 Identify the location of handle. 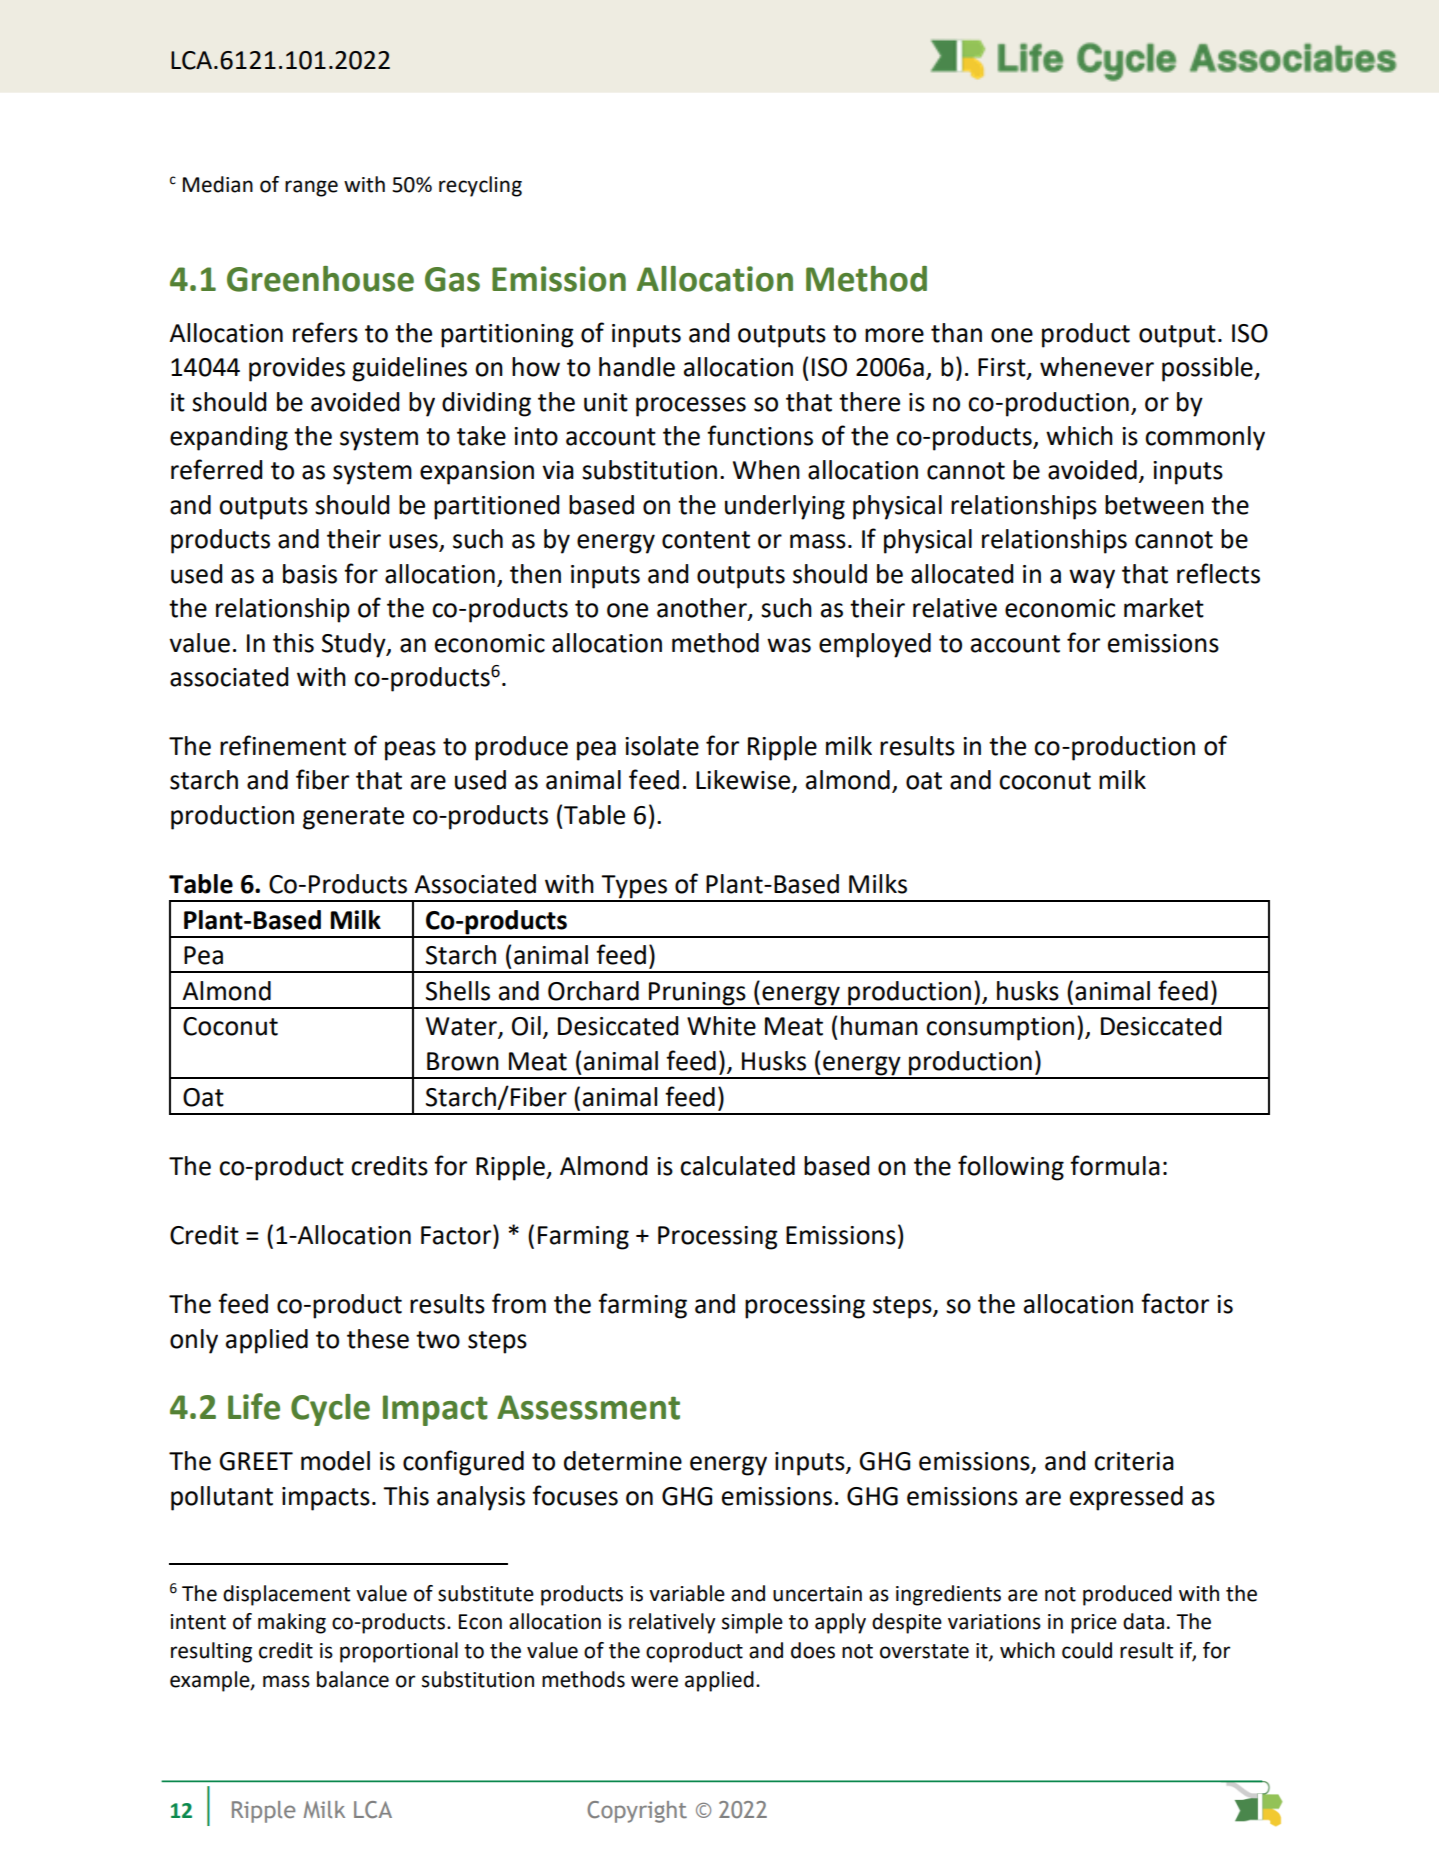
(637, 367).
